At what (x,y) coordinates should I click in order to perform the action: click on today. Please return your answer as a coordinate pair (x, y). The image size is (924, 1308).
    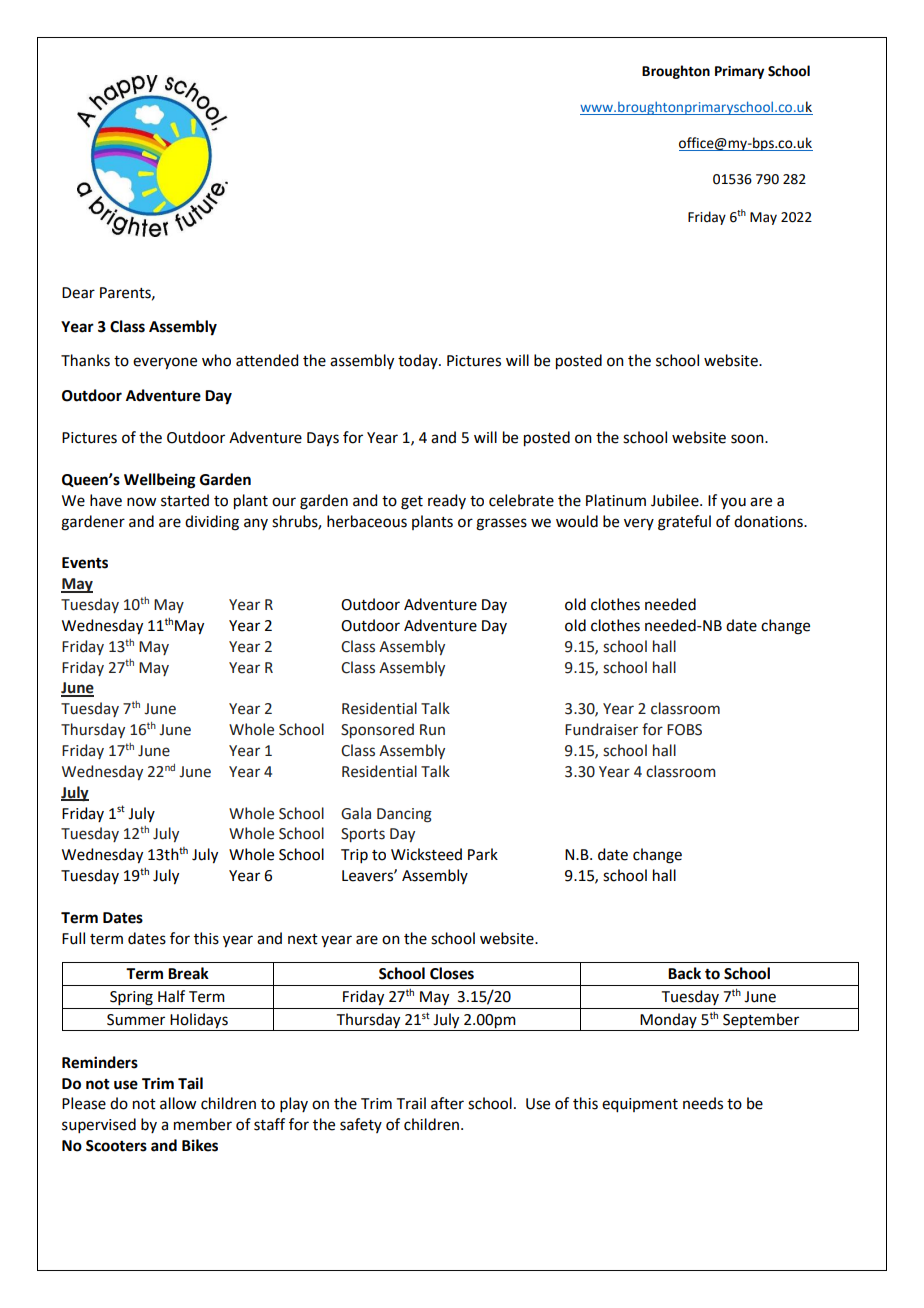
    Looking at the image, I should click on (419, 361).
